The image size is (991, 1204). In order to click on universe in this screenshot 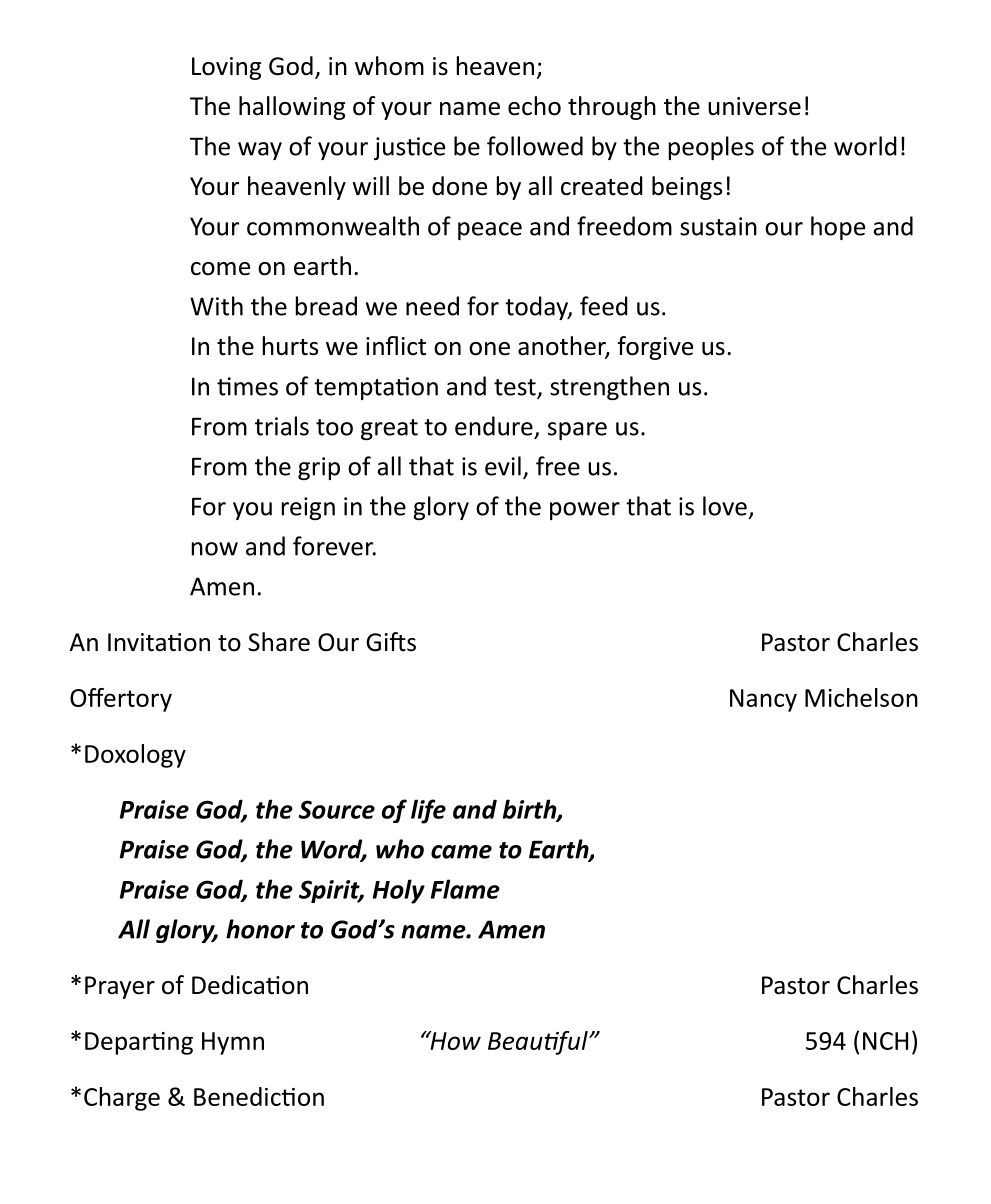, I will do `click(754, 106)`.
